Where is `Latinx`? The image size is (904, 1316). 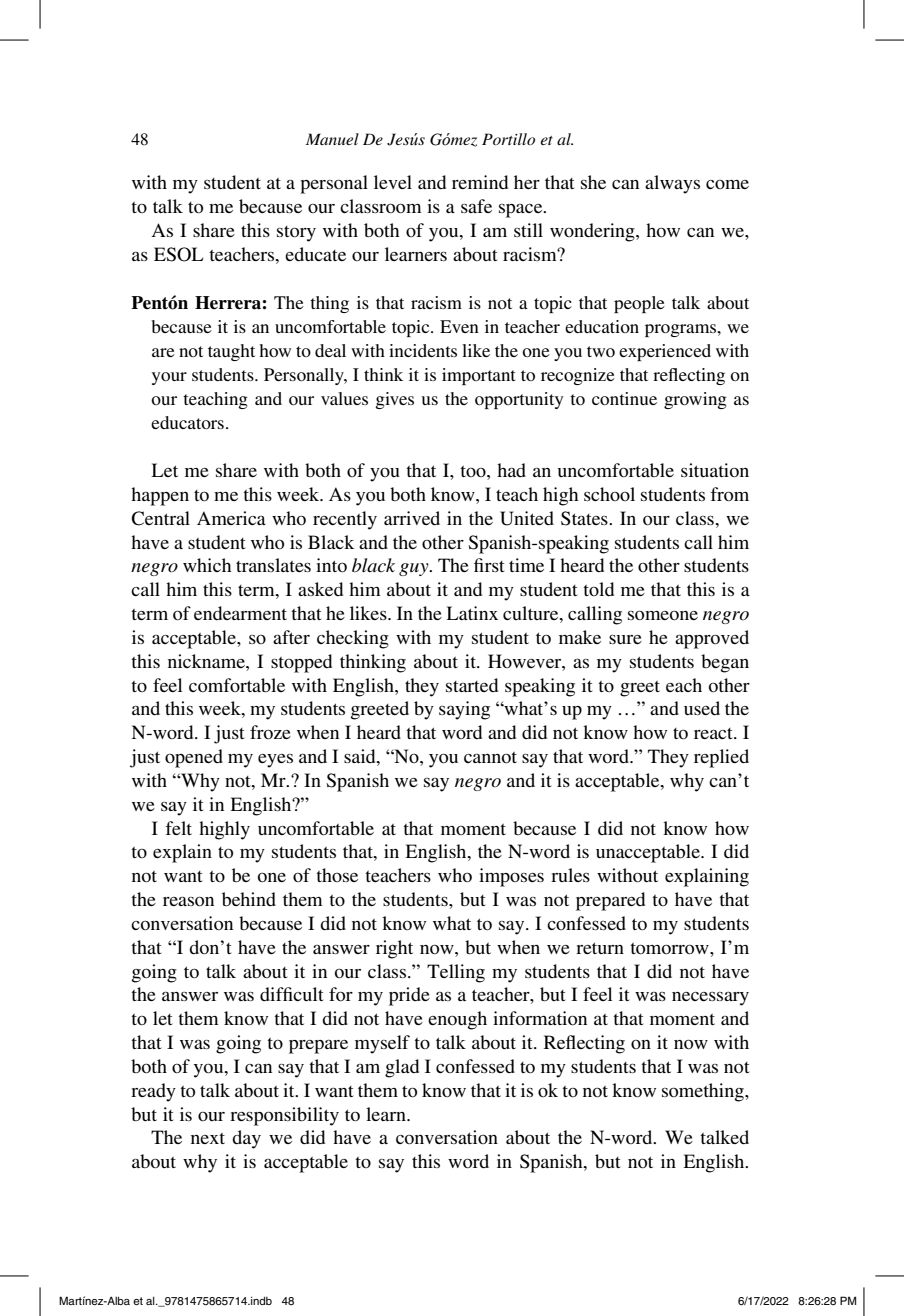
Latinx is located at coordinates (472, 613).
